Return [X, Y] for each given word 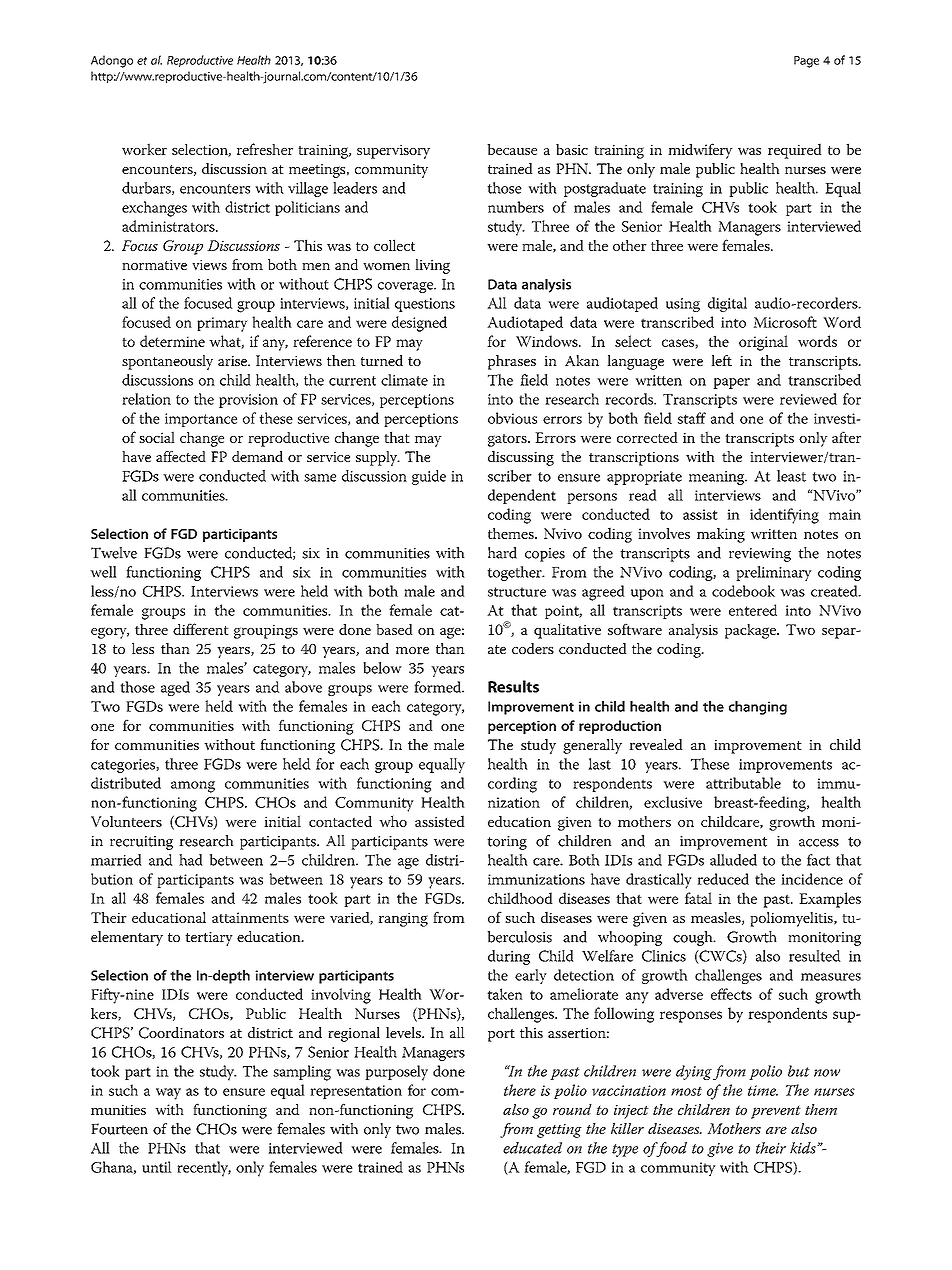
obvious [512, 418]
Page [806, 62]
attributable [743, 783]
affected [181, 456]
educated [532, 1148]
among [193, 787]
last [599, 764]
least [791, 476]
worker [144, 149]
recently [204, 1169]
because [512, 149]
